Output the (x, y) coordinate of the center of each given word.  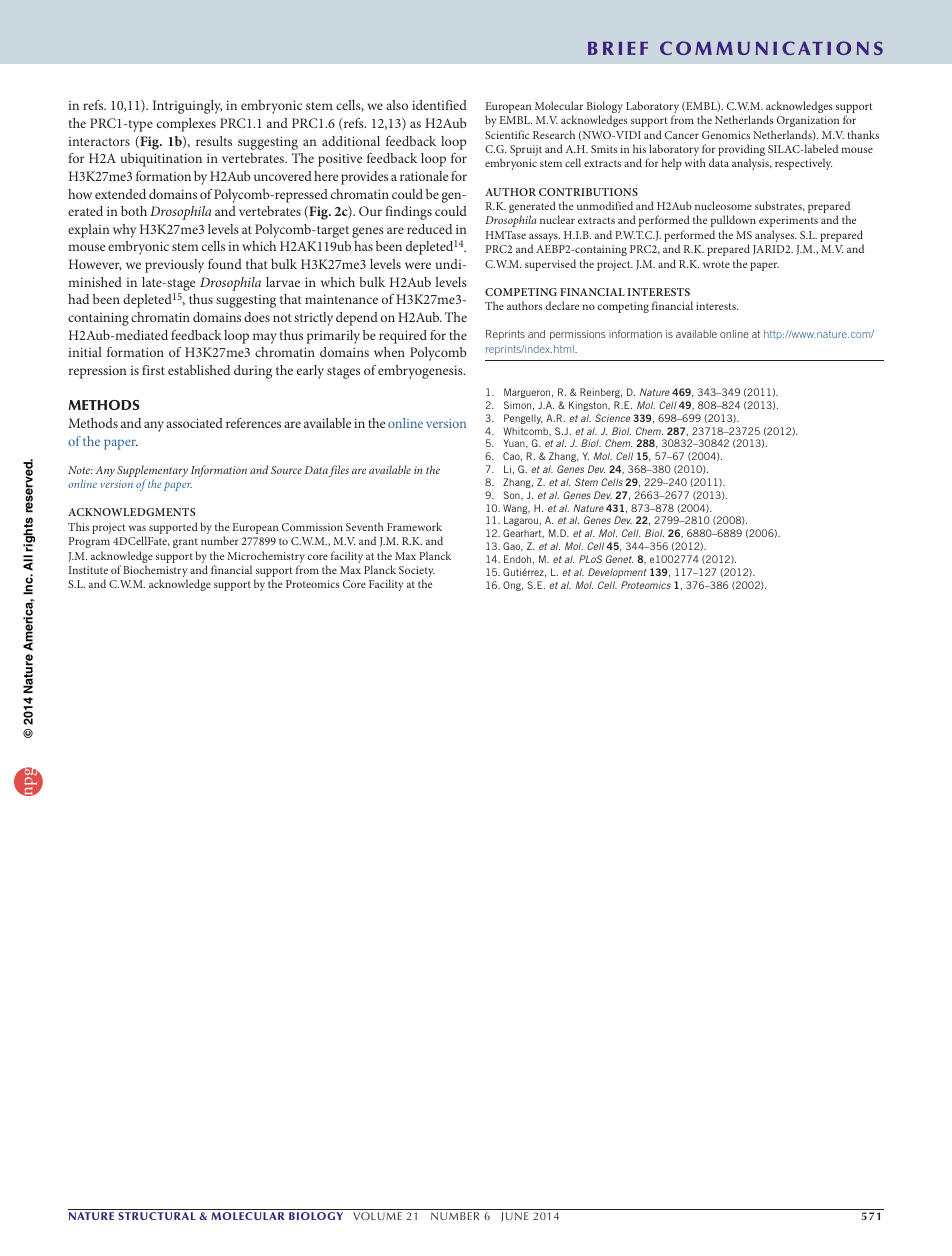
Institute (88, 570)
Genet (619, 559)
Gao (513, 547)
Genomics (726, 135)
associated (194, 423)
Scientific (507, 134)
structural (157, 1216)
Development (617, 573)
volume (377, 1216)
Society (417, 573)
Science (612, 418)
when (389, 352)
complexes (186, 125)
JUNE (514, 1217)
